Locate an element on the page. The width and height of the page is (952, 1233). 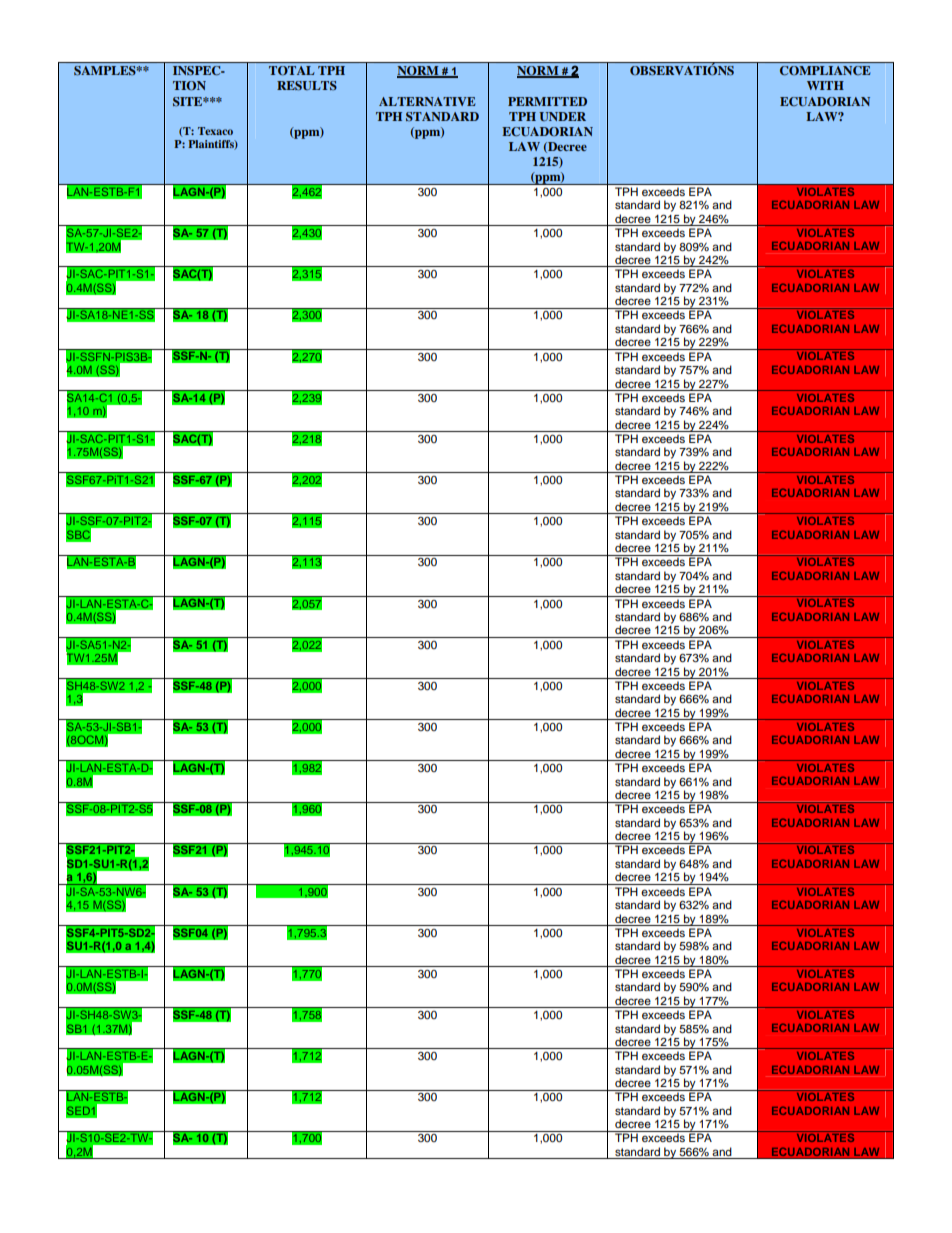
UNDER is located at coordinates (562, 116).
